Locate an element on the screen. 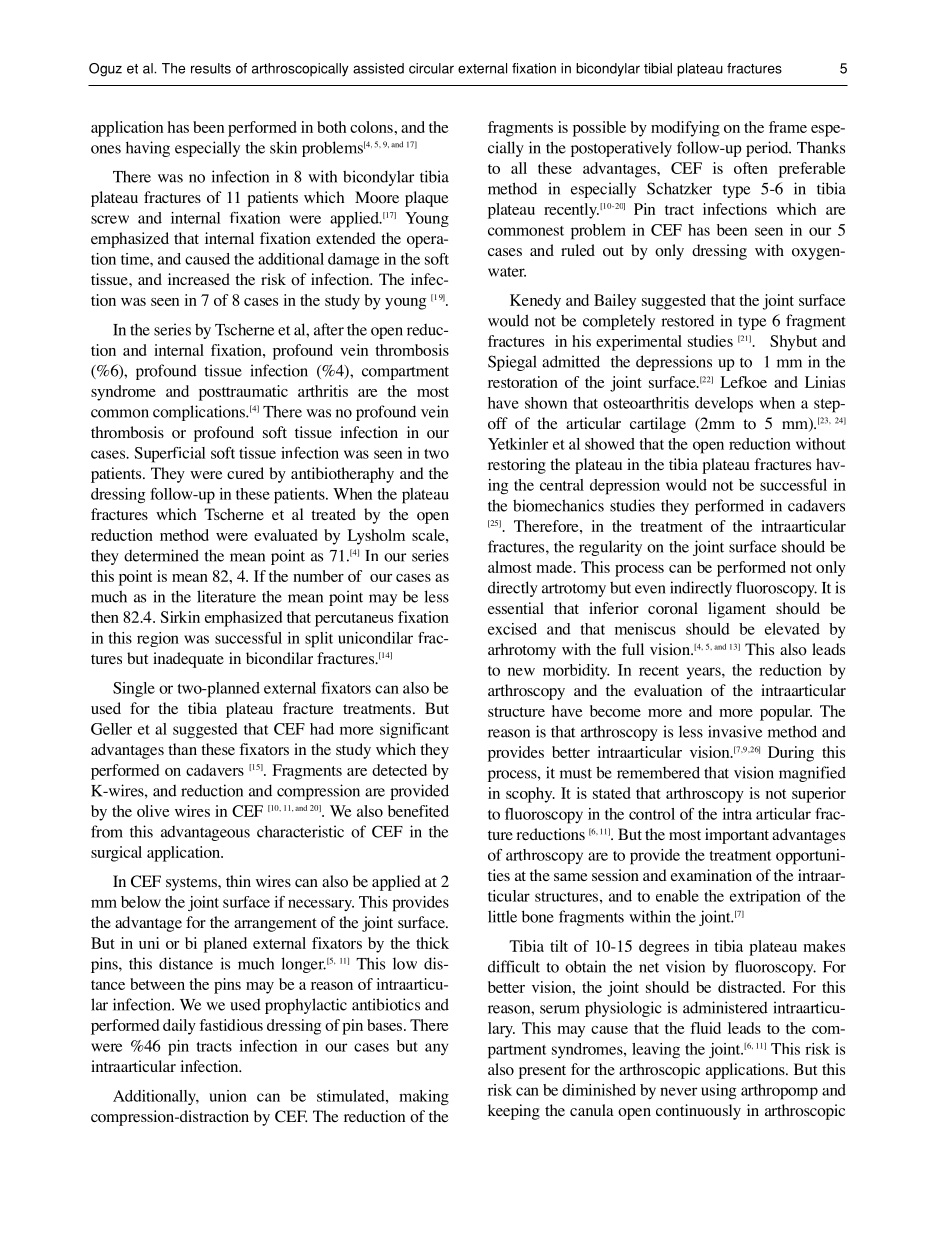 Image resolution: width=952 pixels, height=1233 pixels. significant is located at coordinates (414, 731).
